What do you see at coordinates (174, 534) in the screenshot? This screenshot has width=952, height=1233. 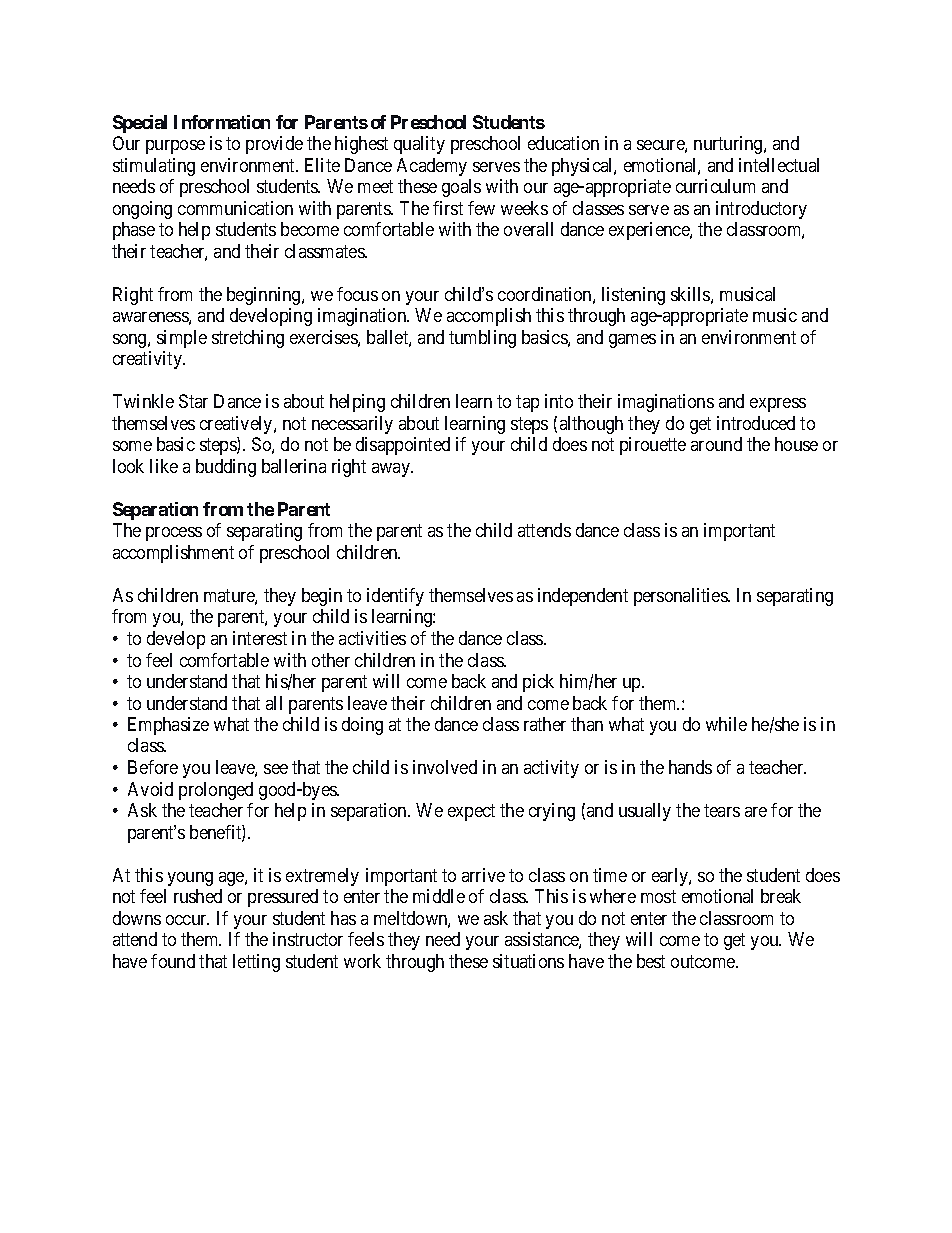 I see `process` at bounding box center [174, 534].
